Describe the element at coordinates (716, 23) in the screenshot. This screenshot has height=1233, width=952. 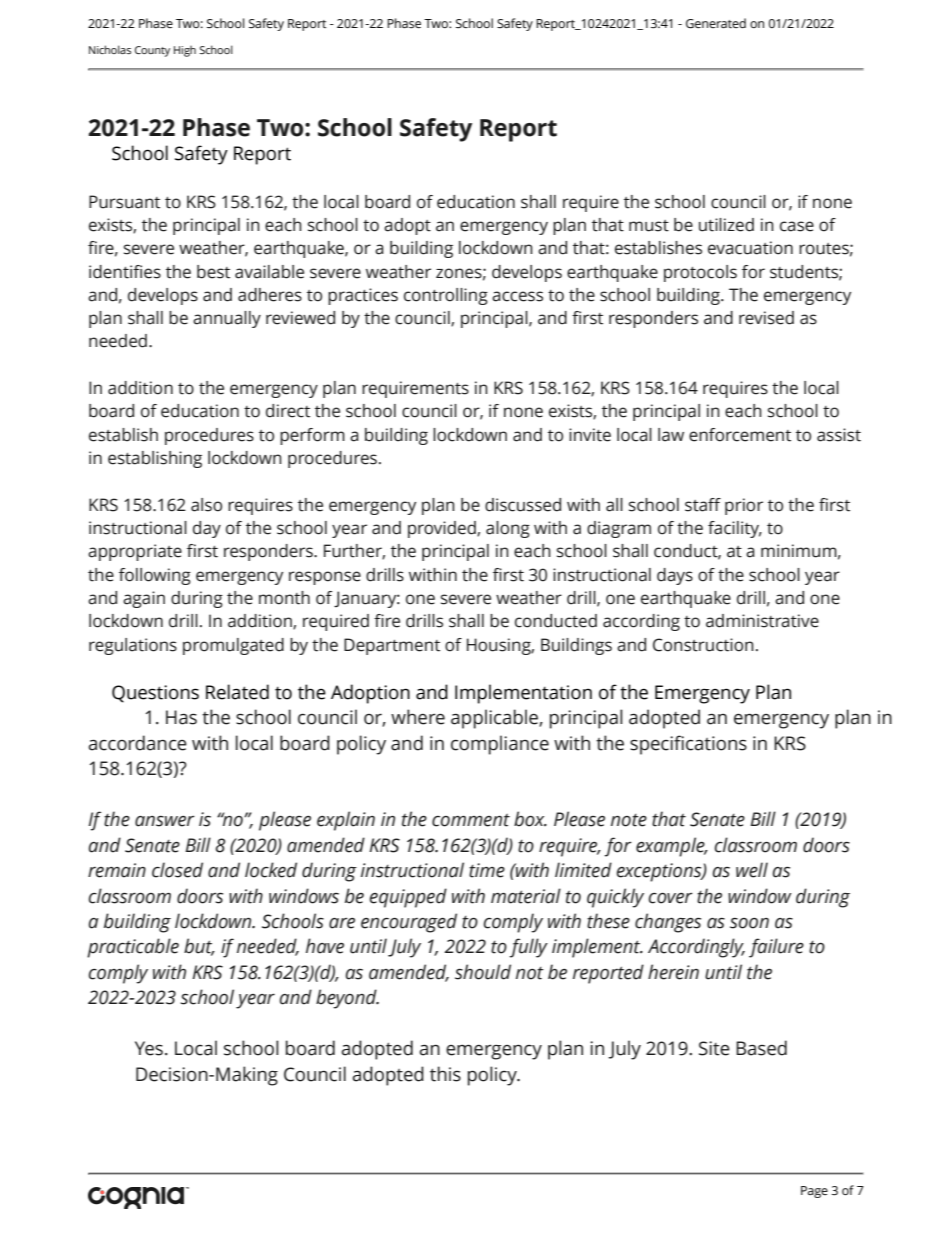
I see `Generated` at that location.
